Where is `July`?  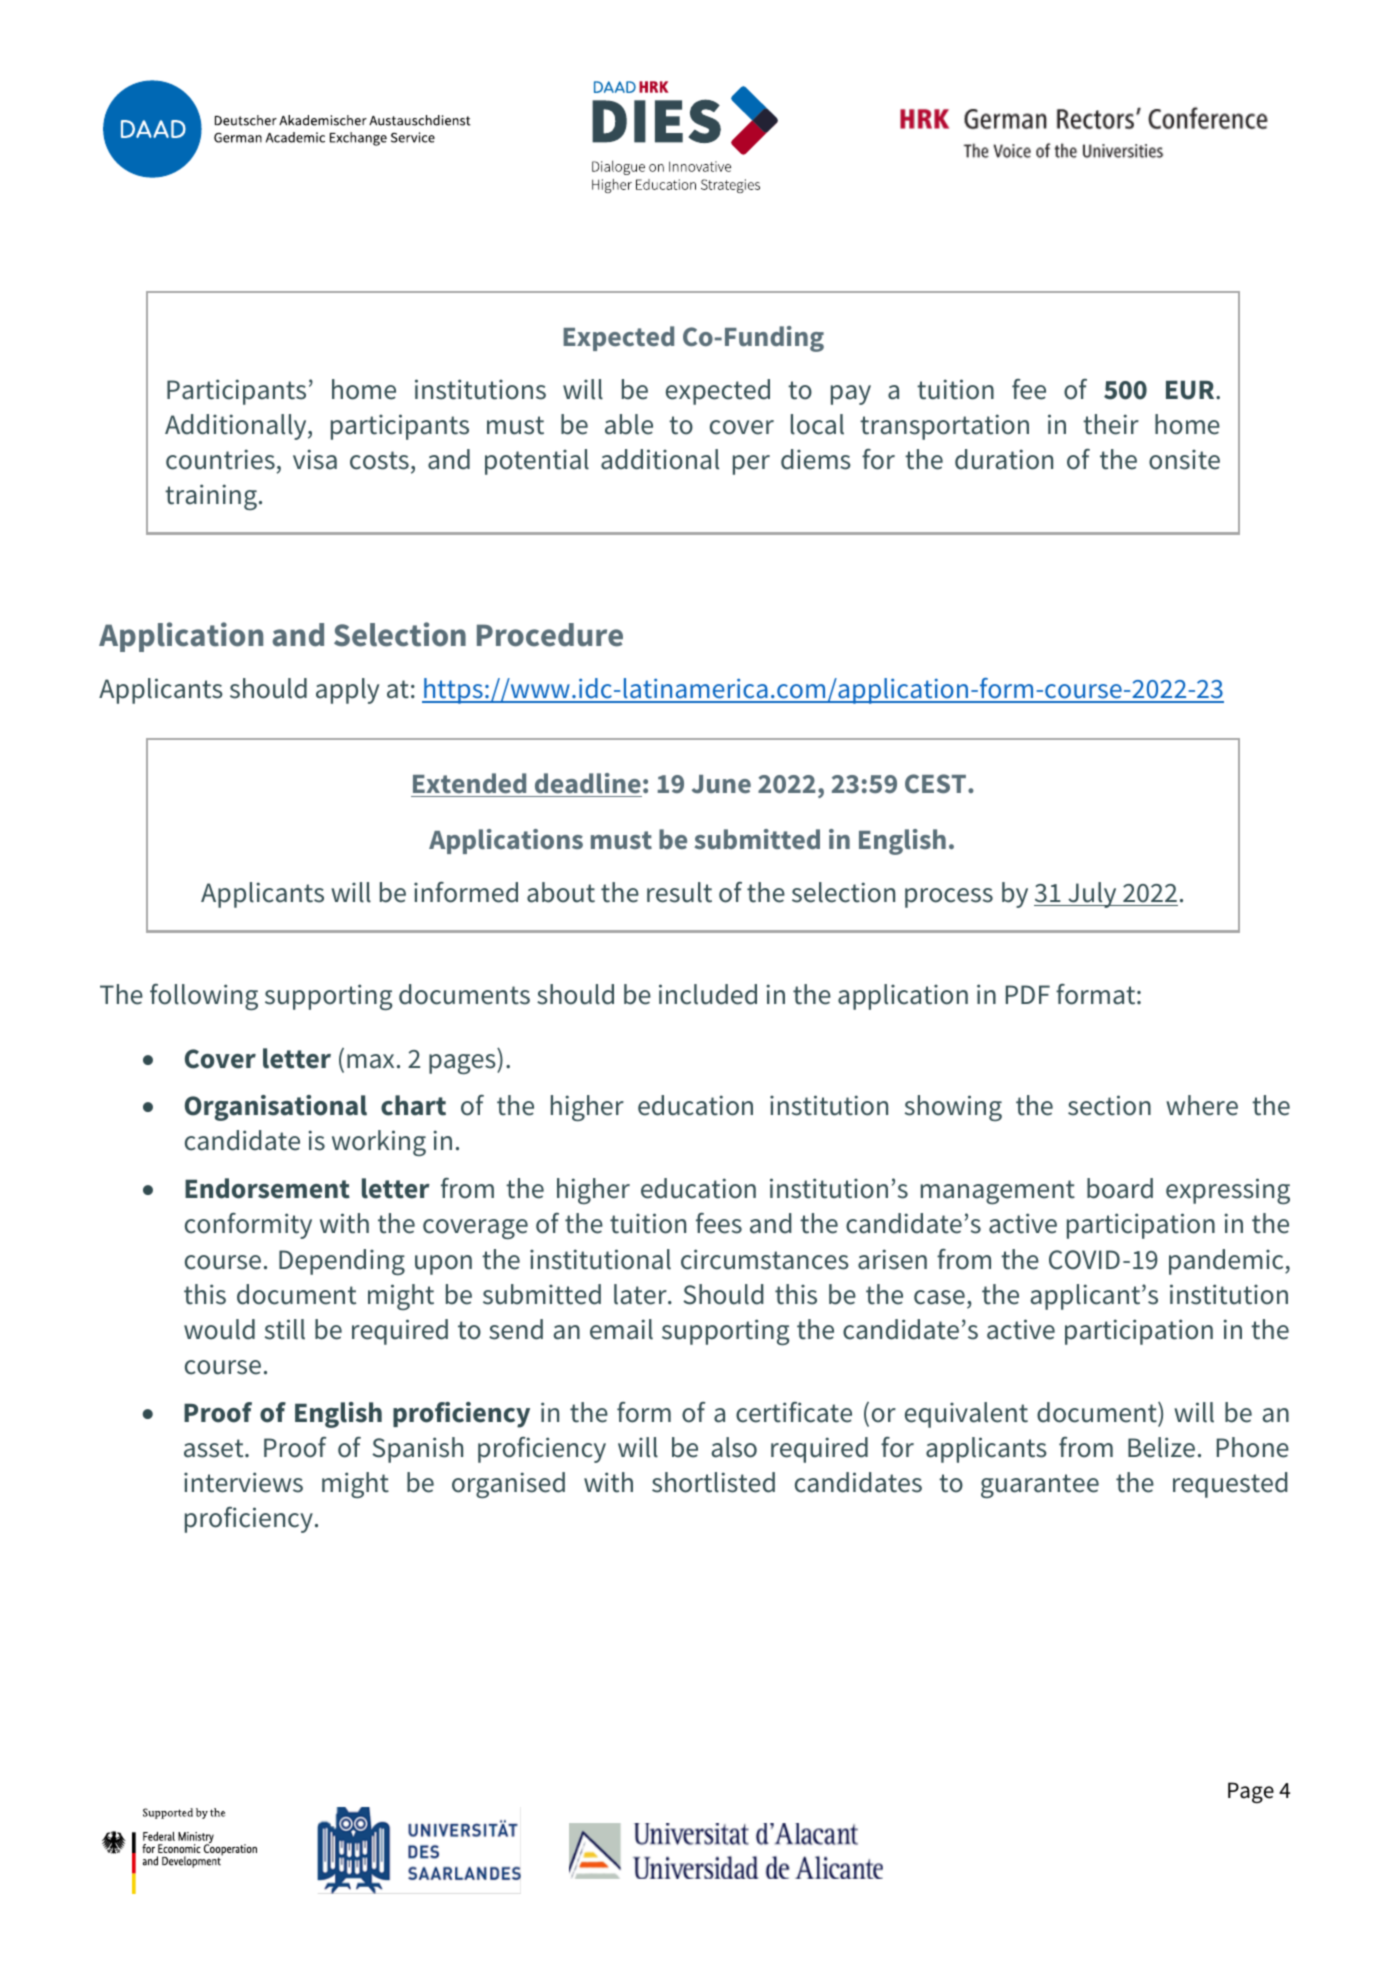 July is located at coordinates (1092, 895).
